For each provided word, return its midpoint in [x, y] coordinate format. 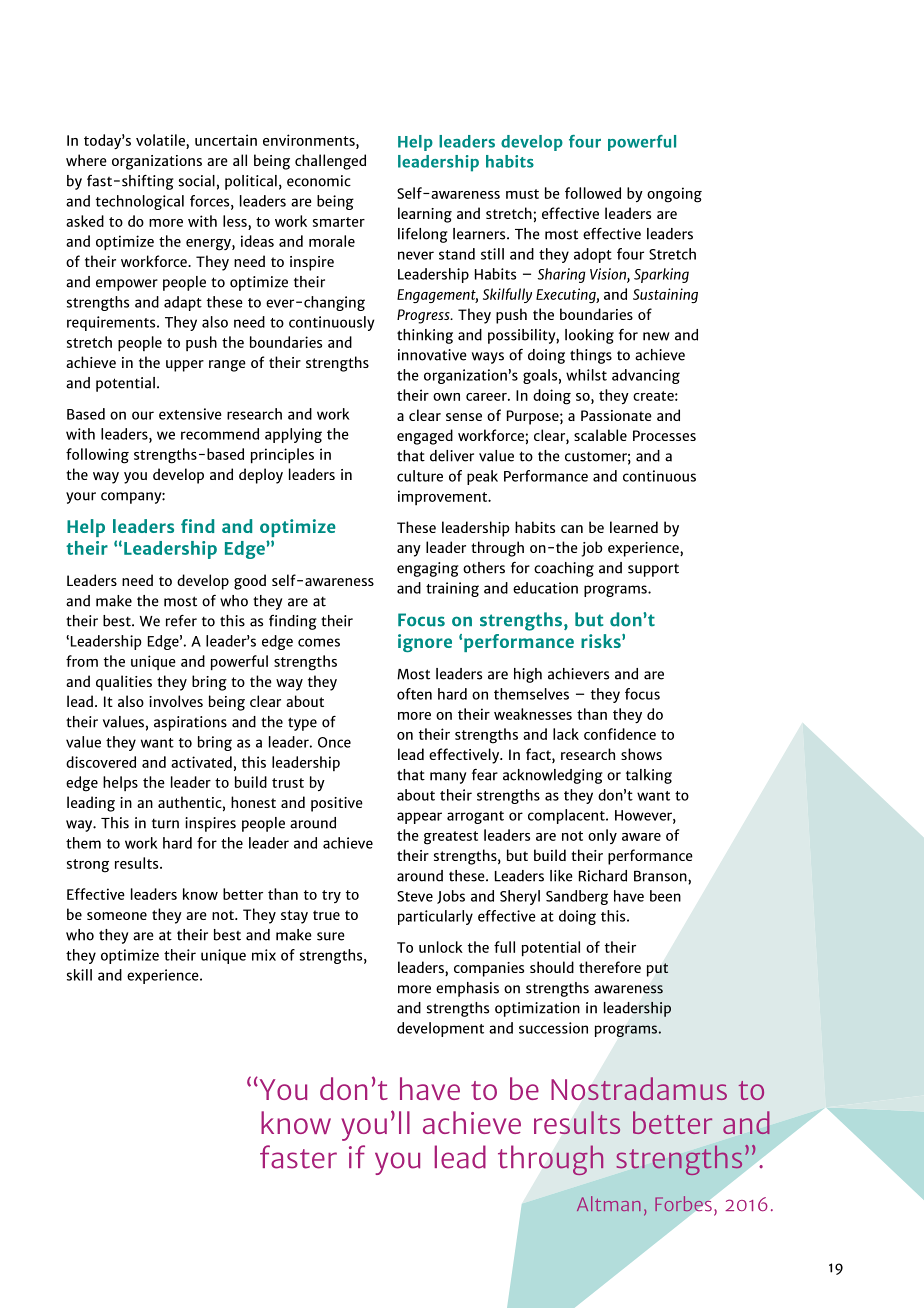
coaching [564, 569]
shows [641, 754]
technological [140, 202]
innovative [432, 355]
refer [181, 620]
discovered [101, 762]
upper [185, 366]
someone [117, 916]
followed [593, 193]
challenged [330, 162]
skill [79, 975]
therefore [610, 967]
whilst [586, 375]
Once [334, 742]
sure [331, 936]
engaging [428, 569]
